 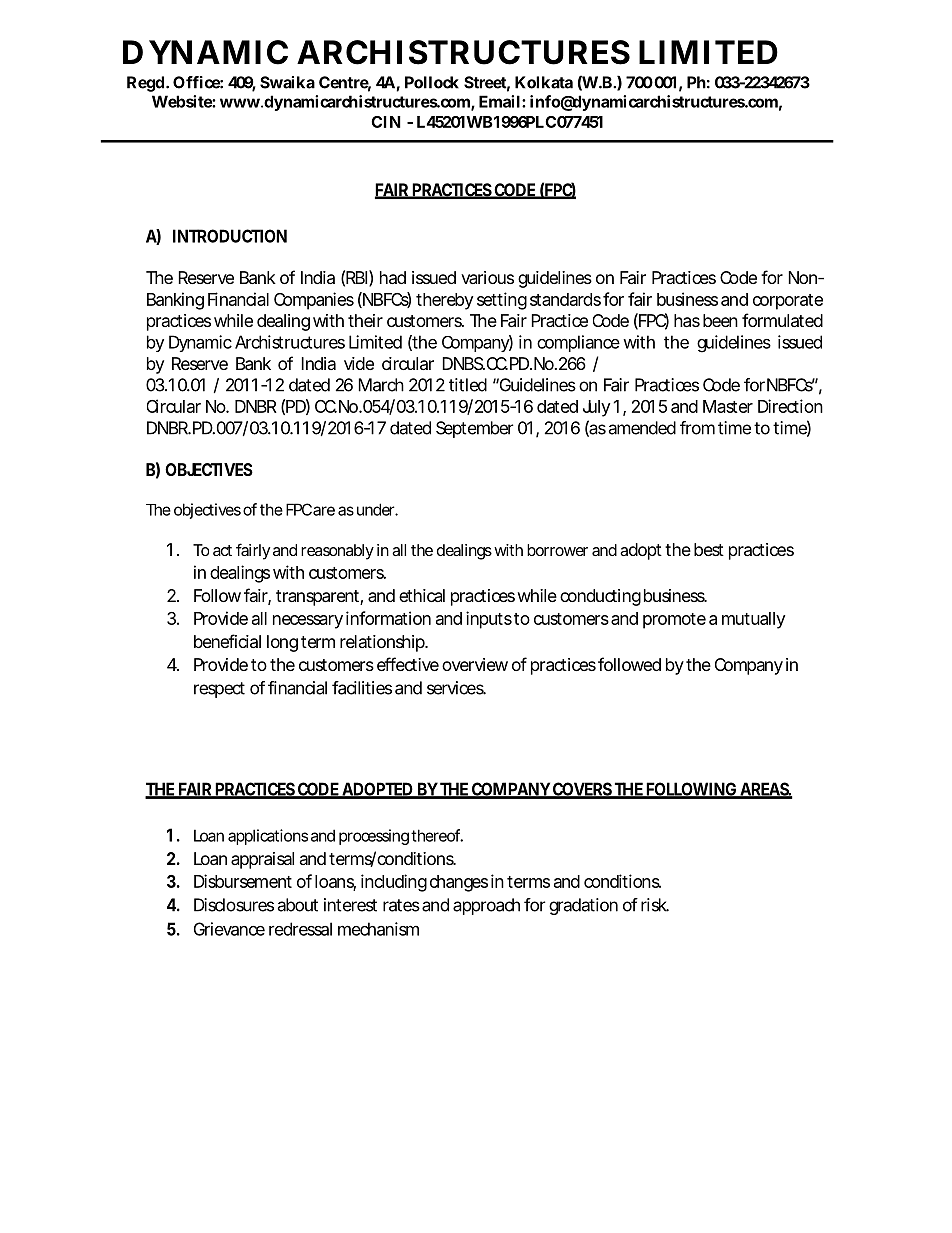 What do you see at coordinates (753, 620) in the screenshot?
I see `mutually` at bounding box center [753, 620].
